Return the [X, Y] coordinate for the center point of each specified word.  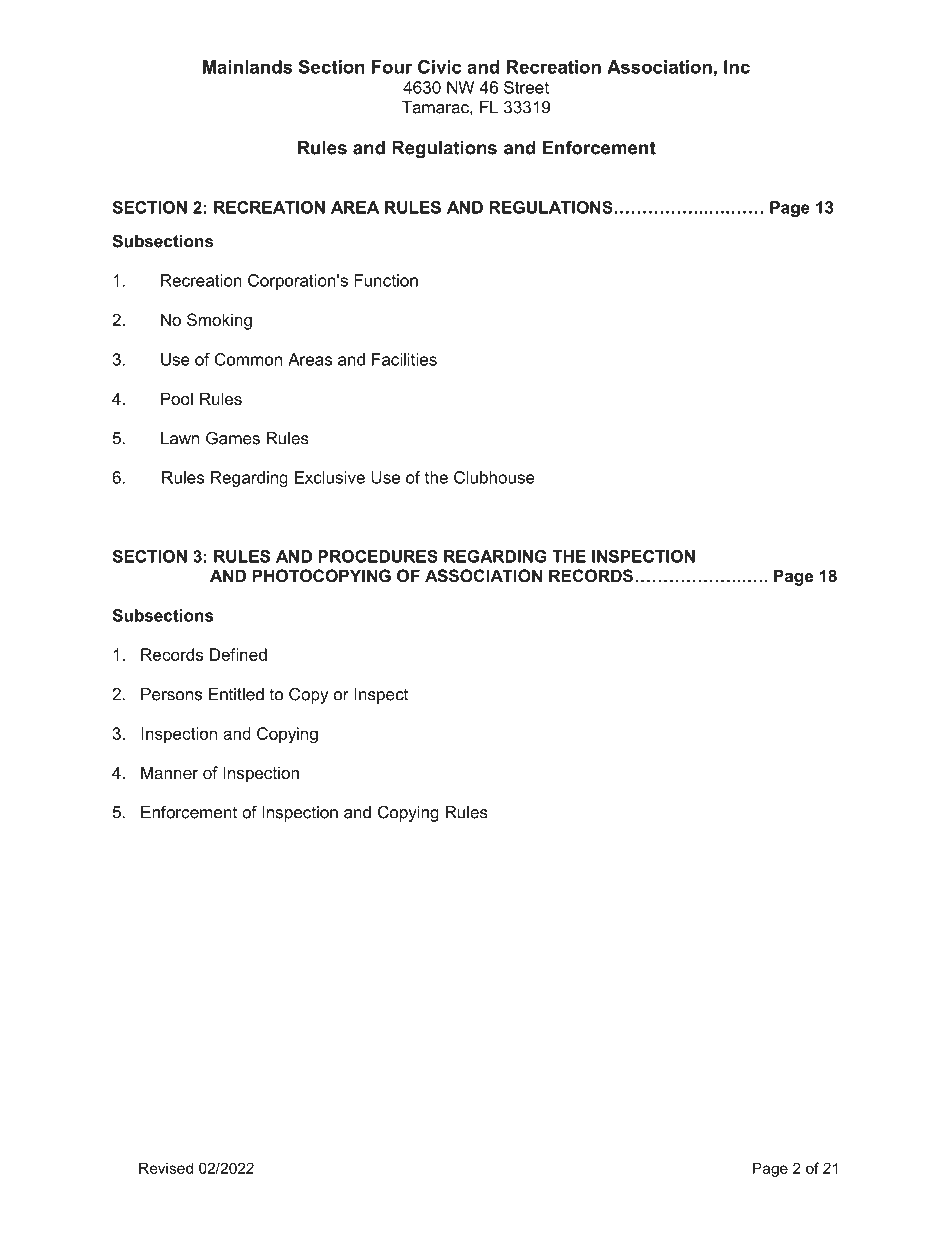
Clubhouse [494, 477]
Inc [737, 67]
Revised [166, 1168]
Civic [440, 67]
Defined [238, 654]
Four [392, 67]
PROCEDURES [378, 556]
